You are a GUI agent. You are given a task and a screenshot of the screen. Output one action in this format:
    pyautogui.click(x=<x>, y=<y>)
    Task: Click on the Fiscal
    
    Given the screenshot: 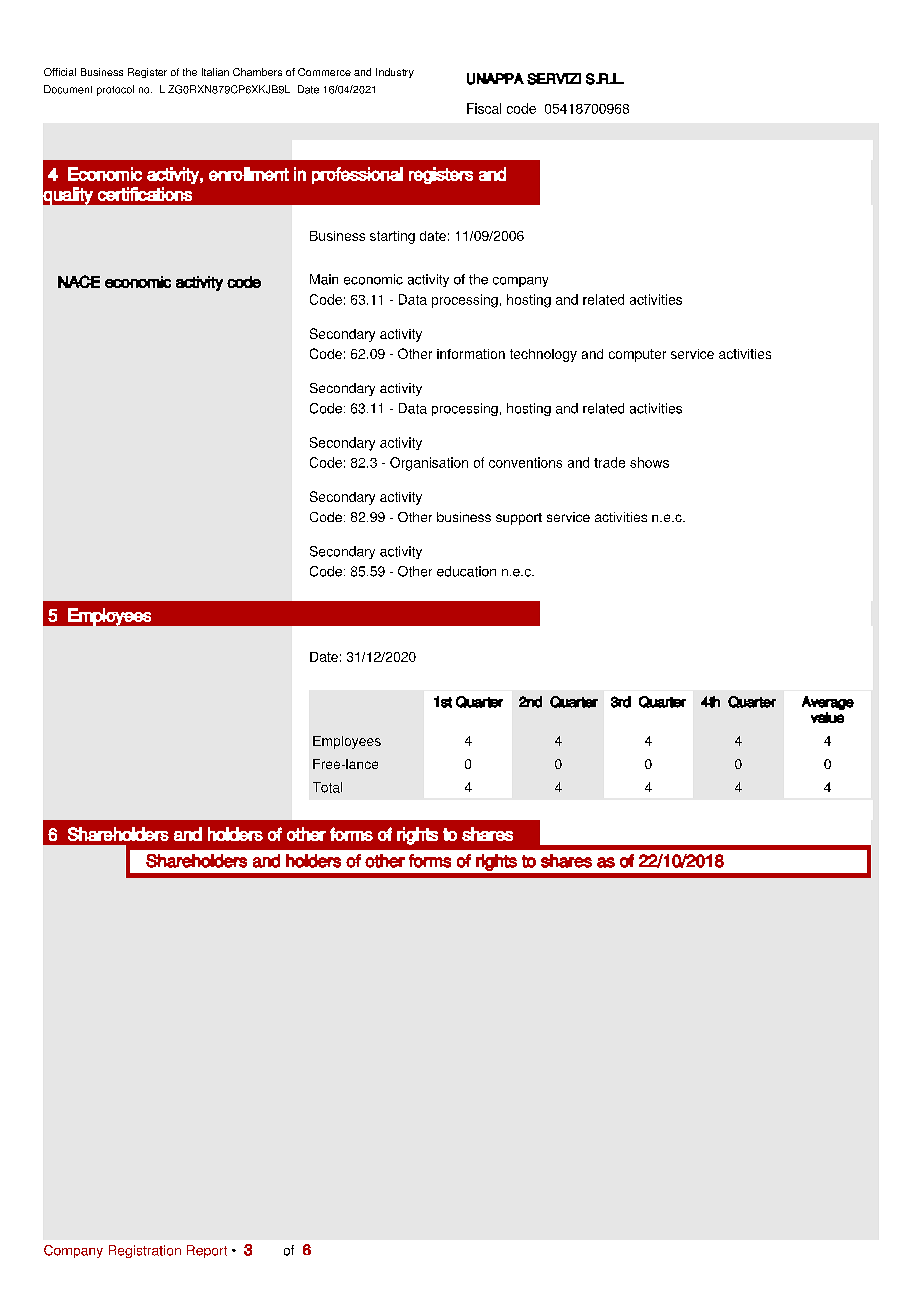 What is the action you would take?
    pyautogui.click(x=484, y=108)
